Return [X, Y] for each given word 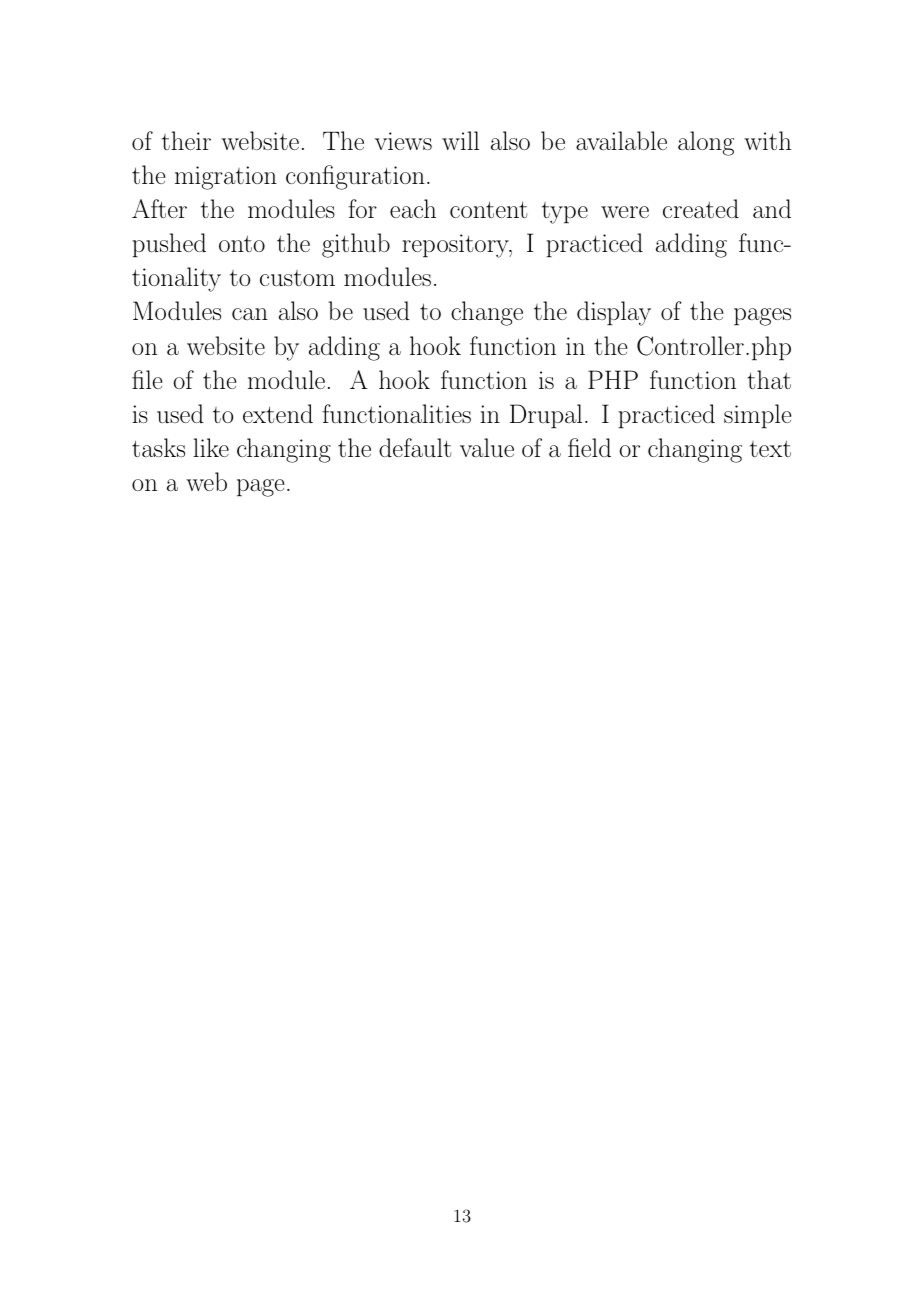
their [186, 140]
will [460, 140]
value [487, 447]
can [250, 314]
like [211, 447]
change [487, 313]
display [614, 313]
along [706, 143]
